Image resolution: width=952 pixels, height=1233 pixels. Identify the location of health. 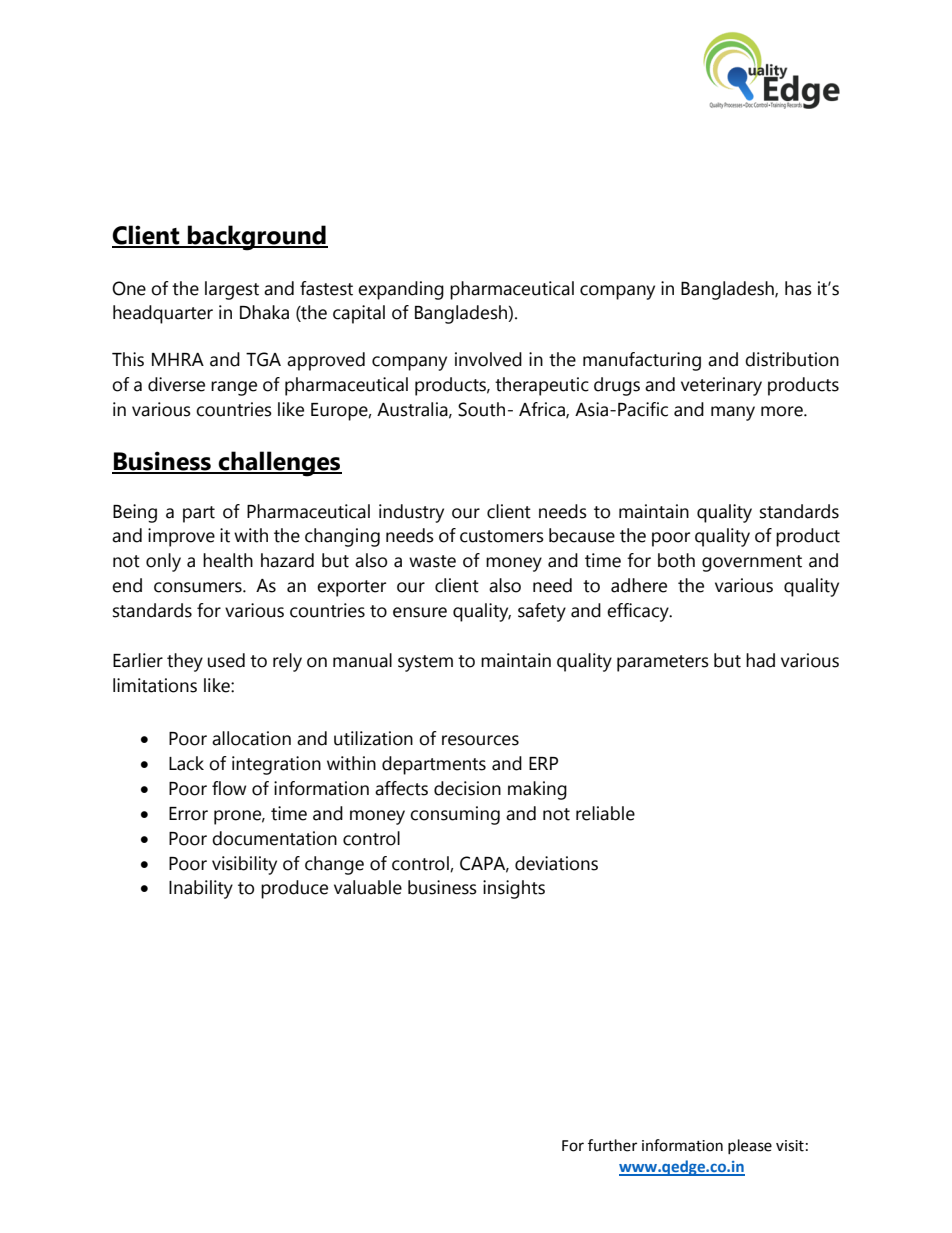
(228, 560).
